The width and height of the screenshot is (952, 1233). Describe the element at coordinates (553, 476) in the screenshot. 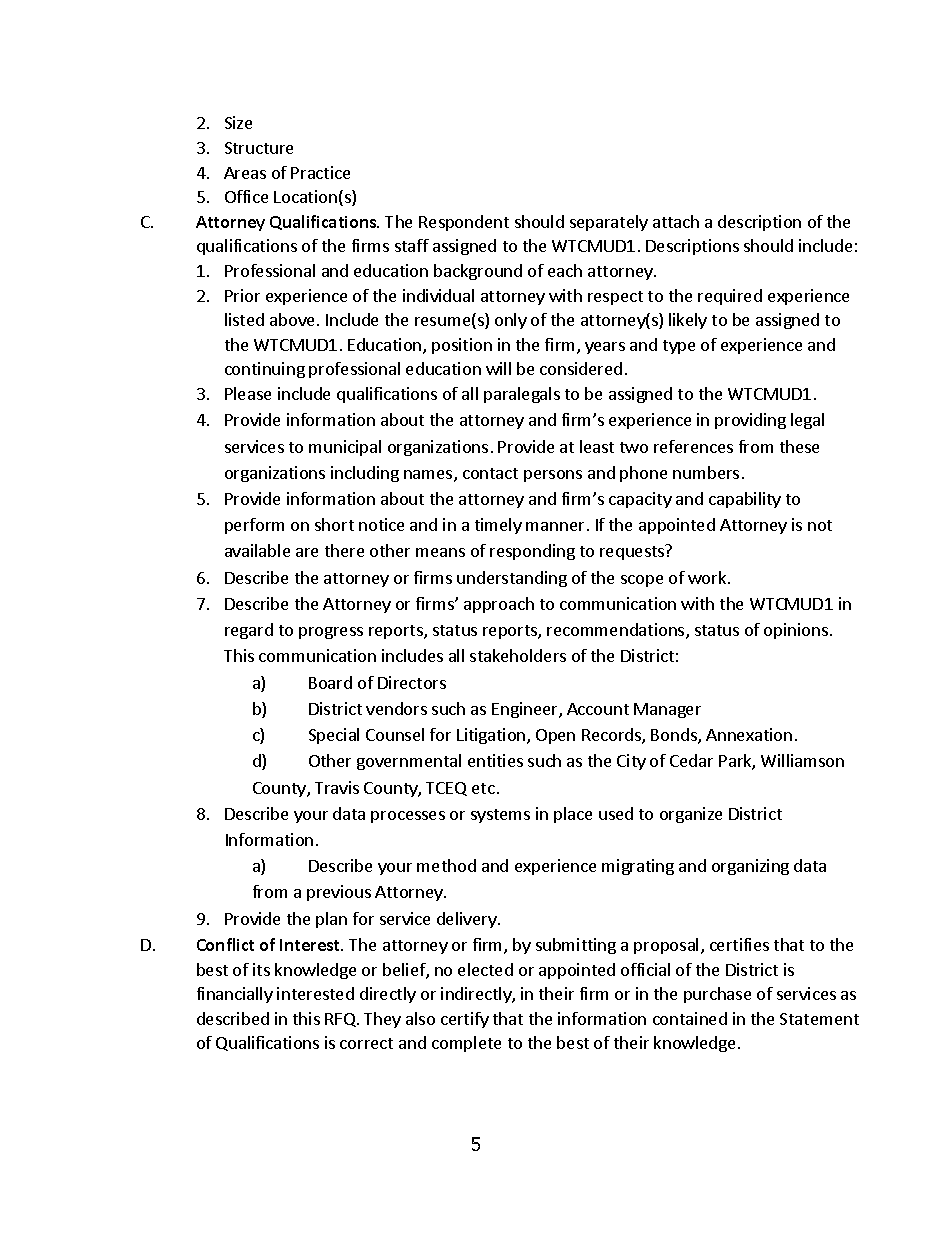

I see `persons` at that location.
